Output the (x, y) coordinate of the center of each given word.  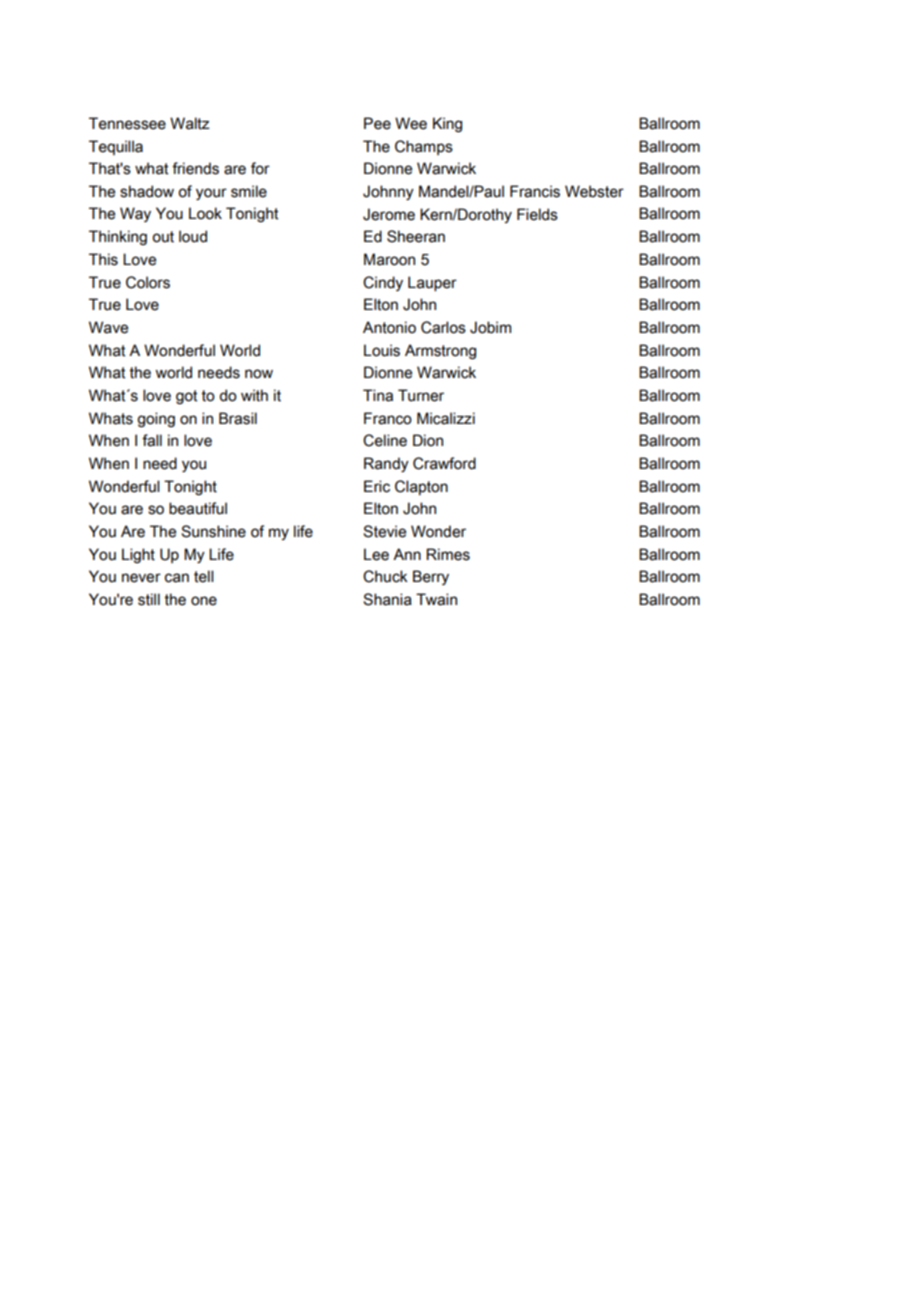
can (177, 578)
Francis (535, 191)
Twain (436, 599)
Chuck (385, 576)
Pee (377, 123)
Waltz (190, 123)
